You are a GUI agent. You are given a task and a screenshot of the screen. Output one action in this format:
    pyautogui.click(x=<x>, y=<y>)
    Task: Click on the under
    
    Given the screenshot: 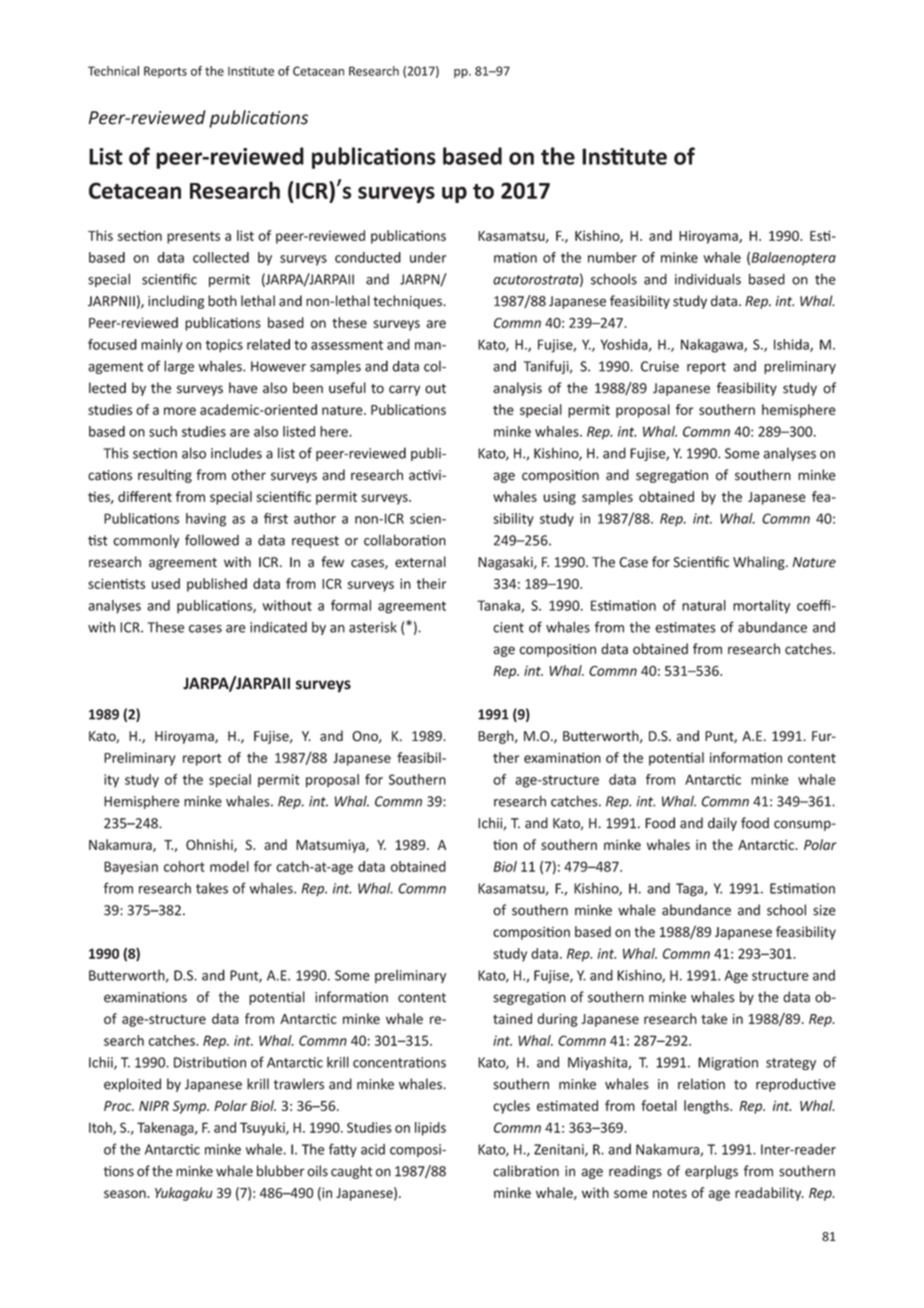 What is the action you would take?
    pyautogui.click(x=428, y=257)
